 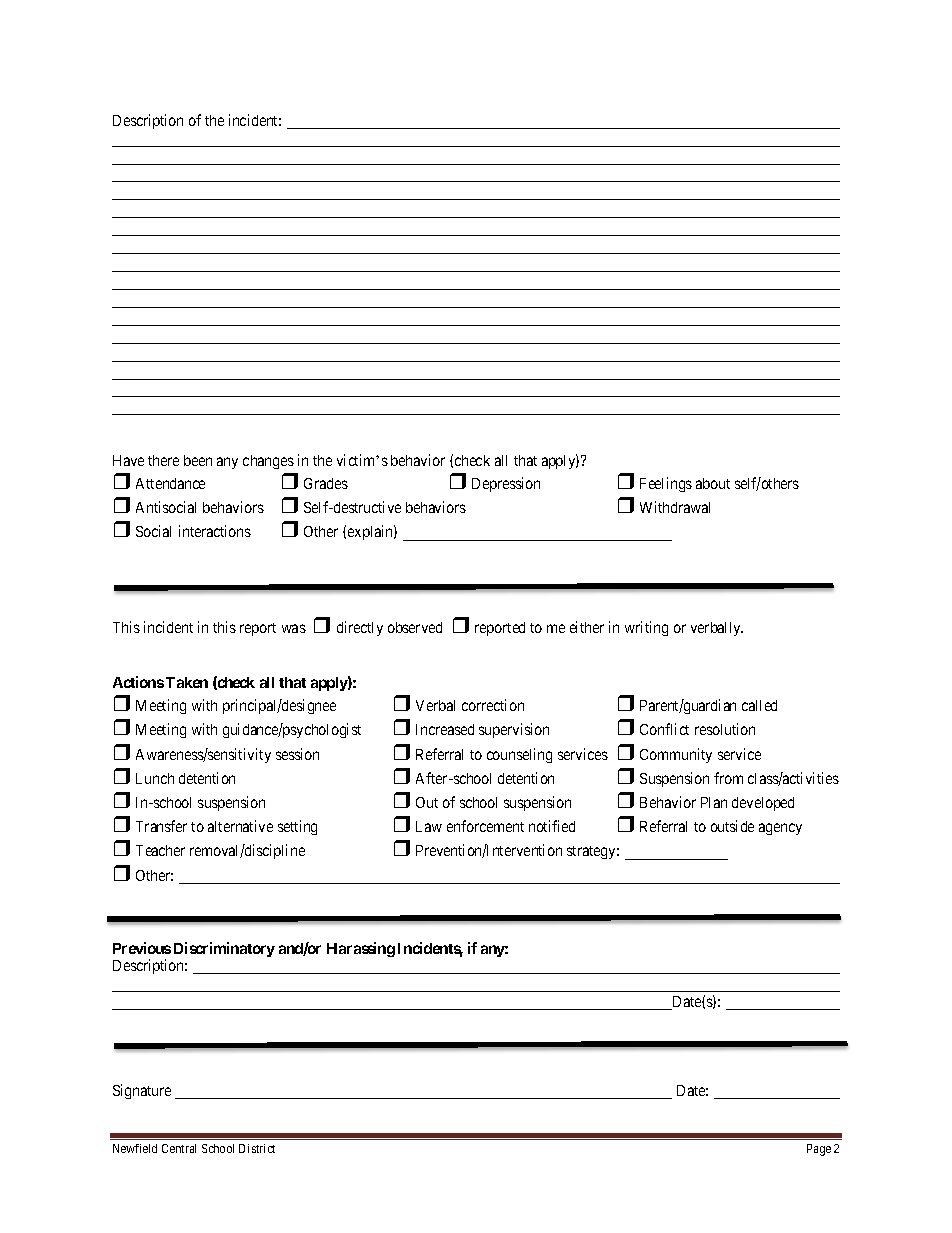 What do you see at coordinates (713, 483) in the page?
I see `about` at bounding box center [713, 483].
